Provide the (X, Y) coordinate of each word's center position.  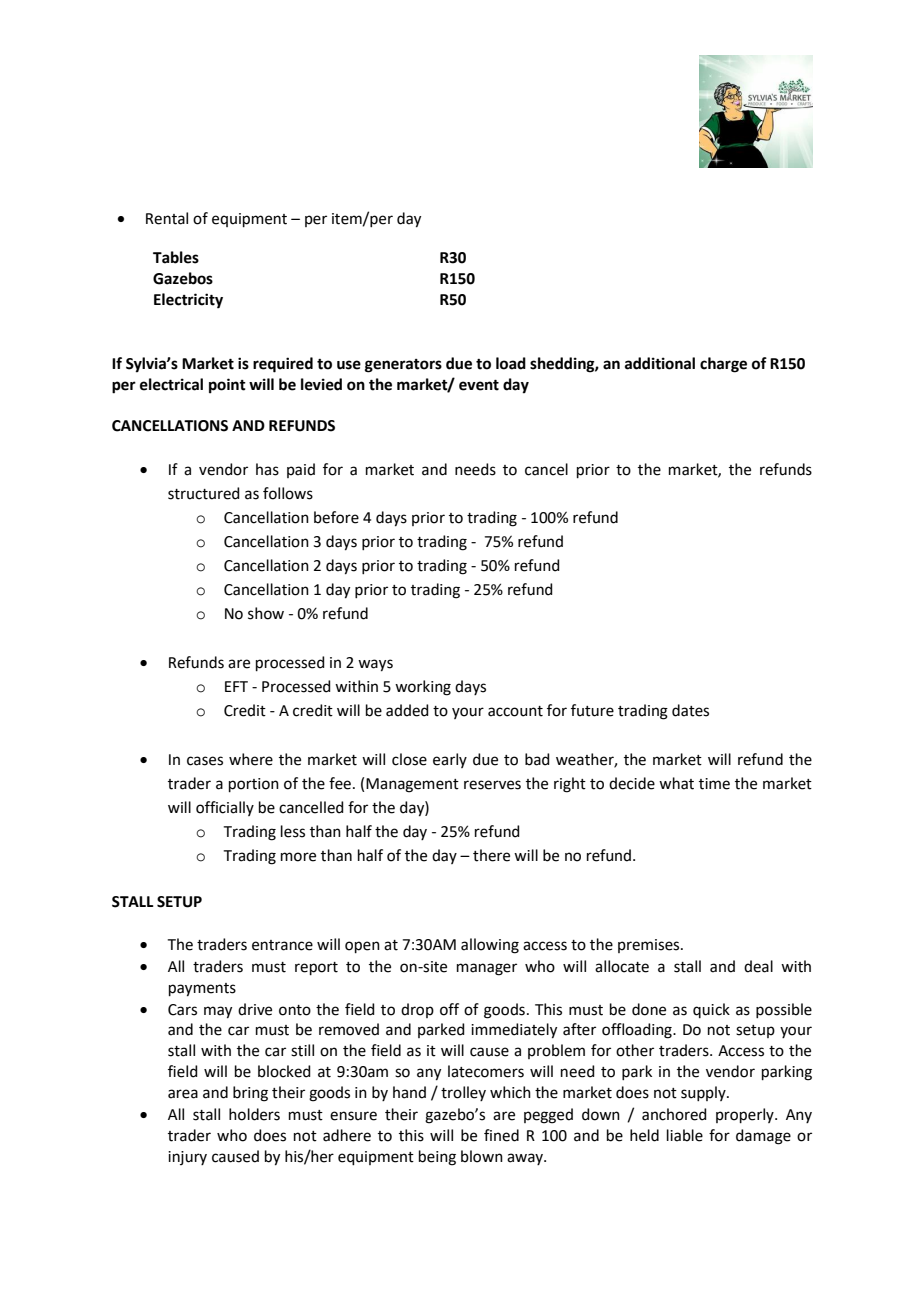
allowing (490, 946)
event (479, 385)
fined (501, 1135)
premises (650, 946)
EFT (236, 686)
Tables (176, 257)
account (515, 711)
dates (690, 710)
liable (685, 1135)
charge (723, 365)
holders (254, 1114)
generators (403, 366)
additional (660, 363)
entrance (282, 945)
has (267, 469)
